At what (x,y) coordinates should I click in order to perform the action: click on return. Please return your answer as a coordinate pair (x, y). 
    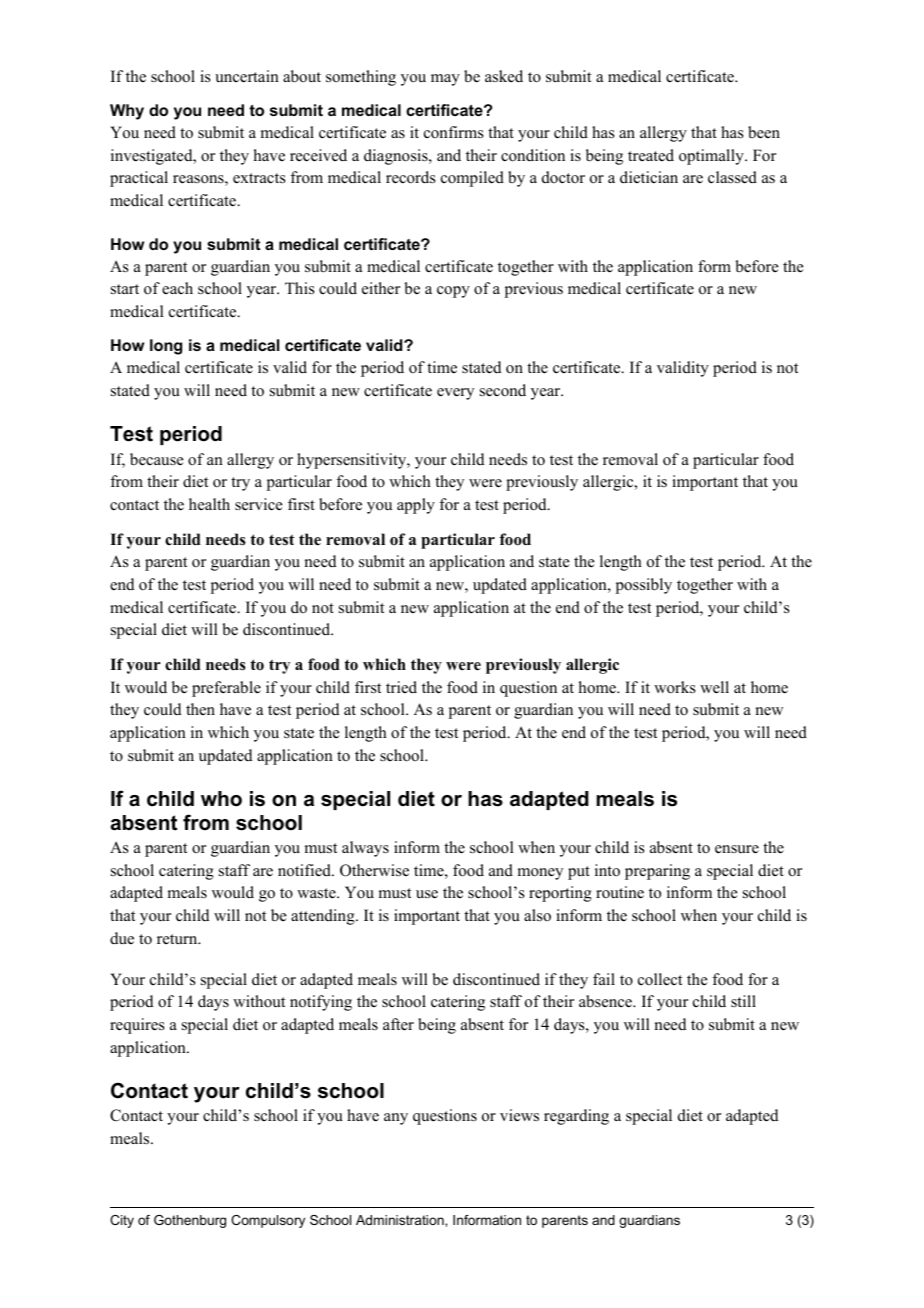
    Looking at the image, I should click on (178, 939).
